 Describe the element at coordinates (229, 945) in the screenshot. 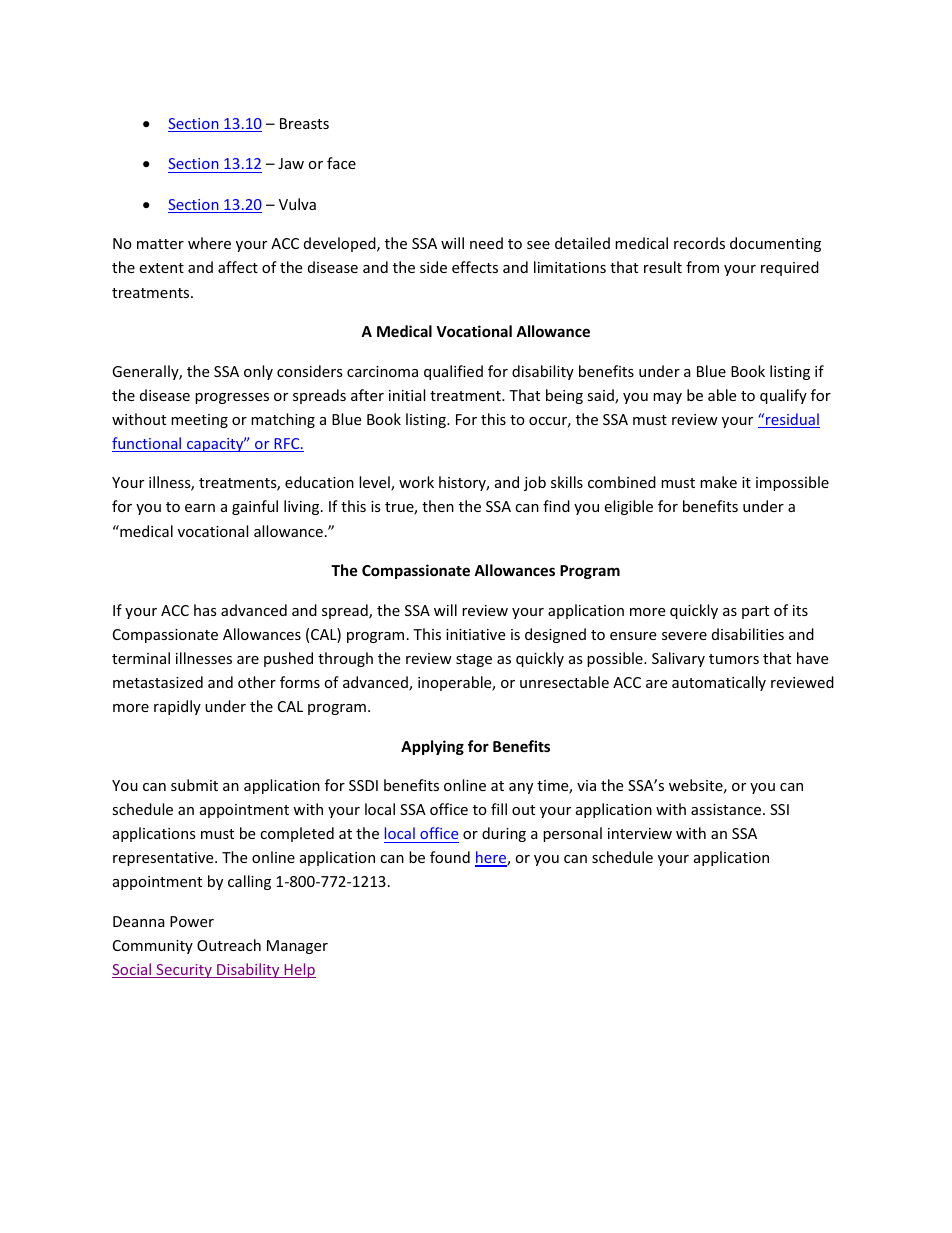

I see `Outreach` at that location.
